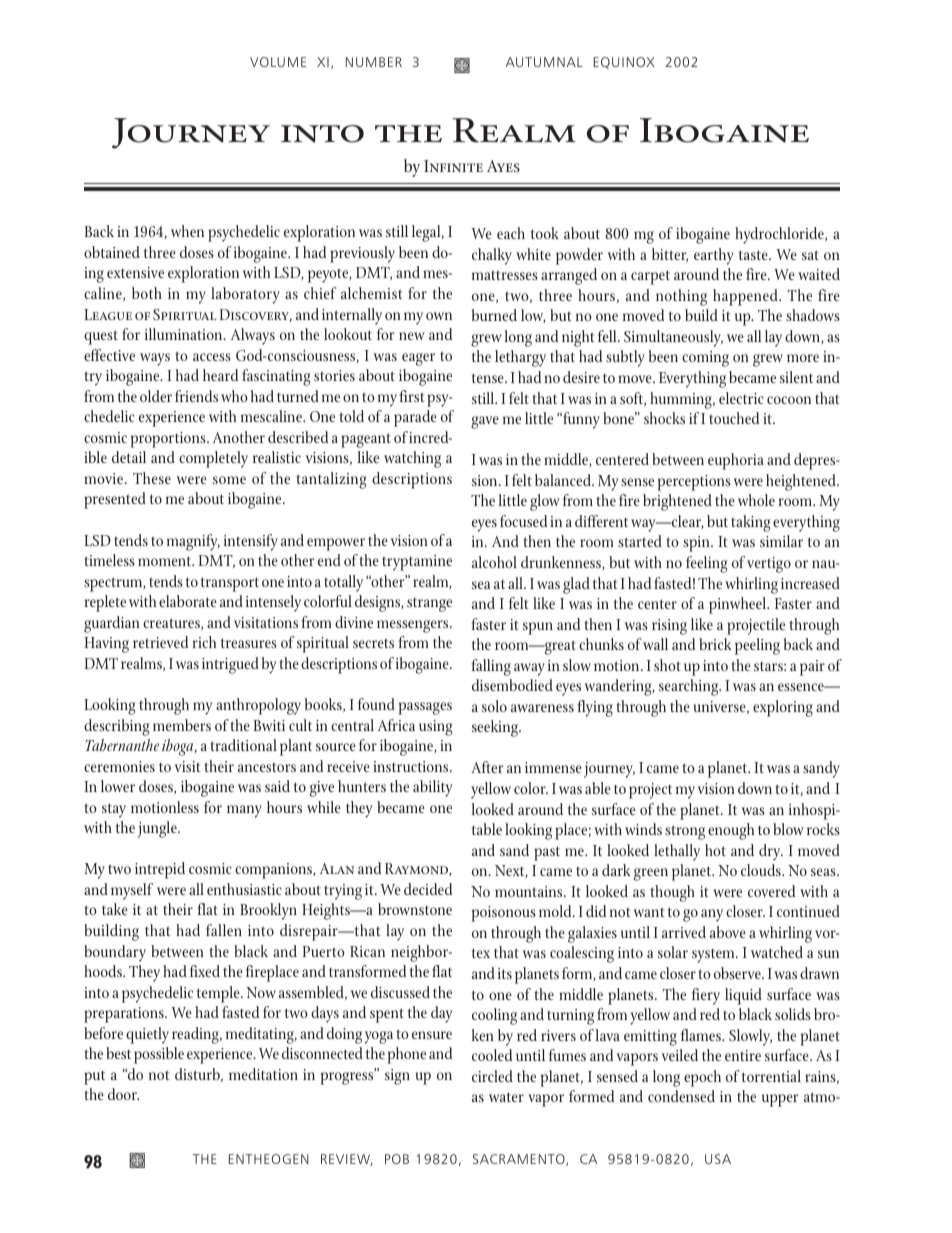  What do you see at coordinates (731, 831) in the screenshot?
I see `enough` at bounding box center [731, 831].
